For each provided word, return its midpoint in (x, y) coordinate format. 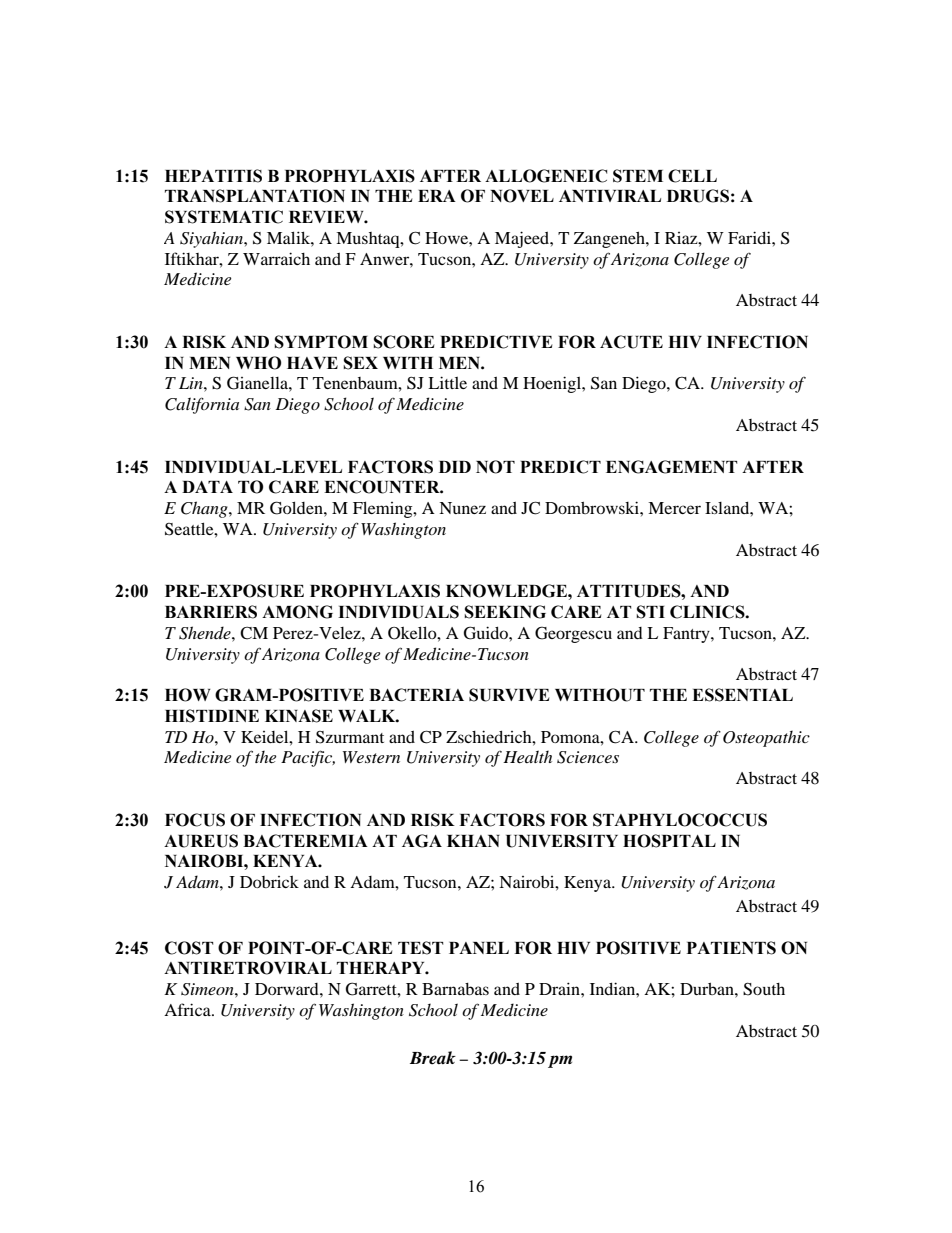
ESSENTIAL (742, 695)
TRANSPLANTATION (255, 196)
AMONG (297, 612)
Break (433, 1058)
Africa (188, 1009)
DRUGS (698, 196)
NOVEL (522, 196)
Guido (487, 633)
